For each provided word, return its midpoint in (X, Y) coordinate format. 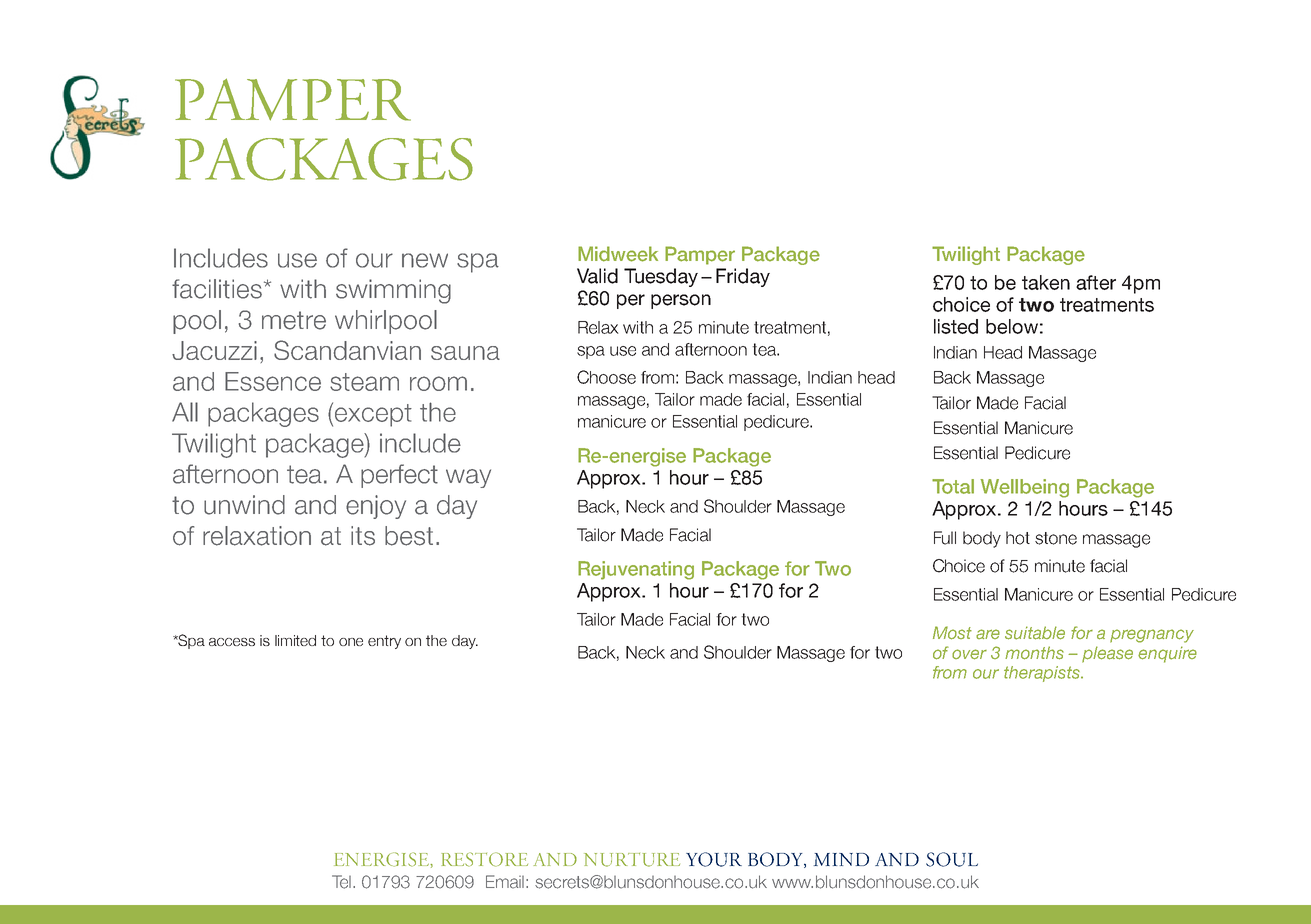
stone (1056, 538)
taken (1046, 282)
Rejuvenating (636, 570)
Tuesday (661, 277)
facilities (217, 289)
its (363, 536)
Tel (343, 882)
